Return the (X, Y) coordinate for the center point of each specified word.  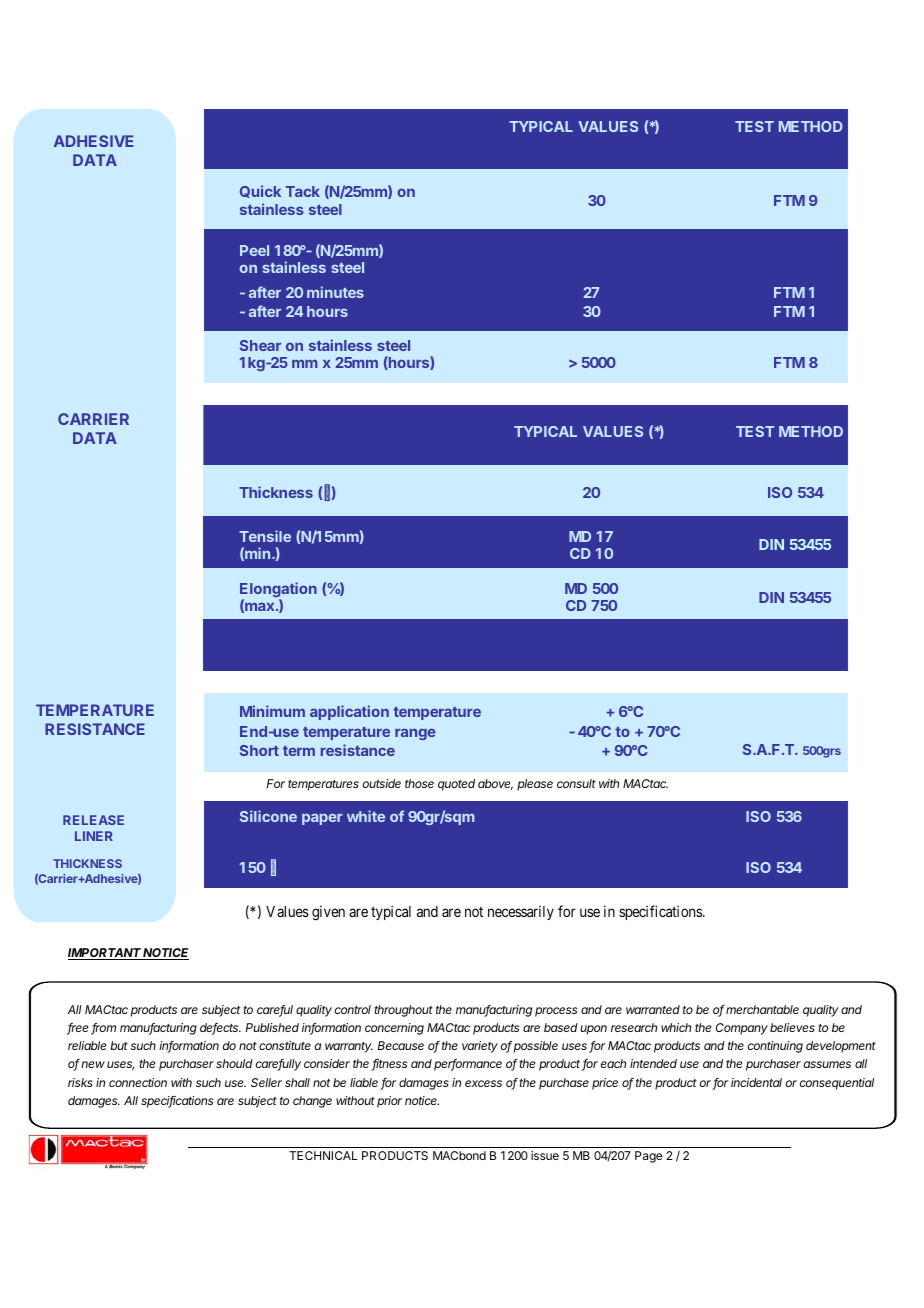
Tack (303, 191)
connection (138, 1082)
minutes (335, 292)
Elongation (278, 591)
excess (483, 1083)
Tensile (265, 536)
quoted (456, 785)
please (535, 785)
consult (576, 783)
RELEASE (93, 820)
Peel (254, 250)
